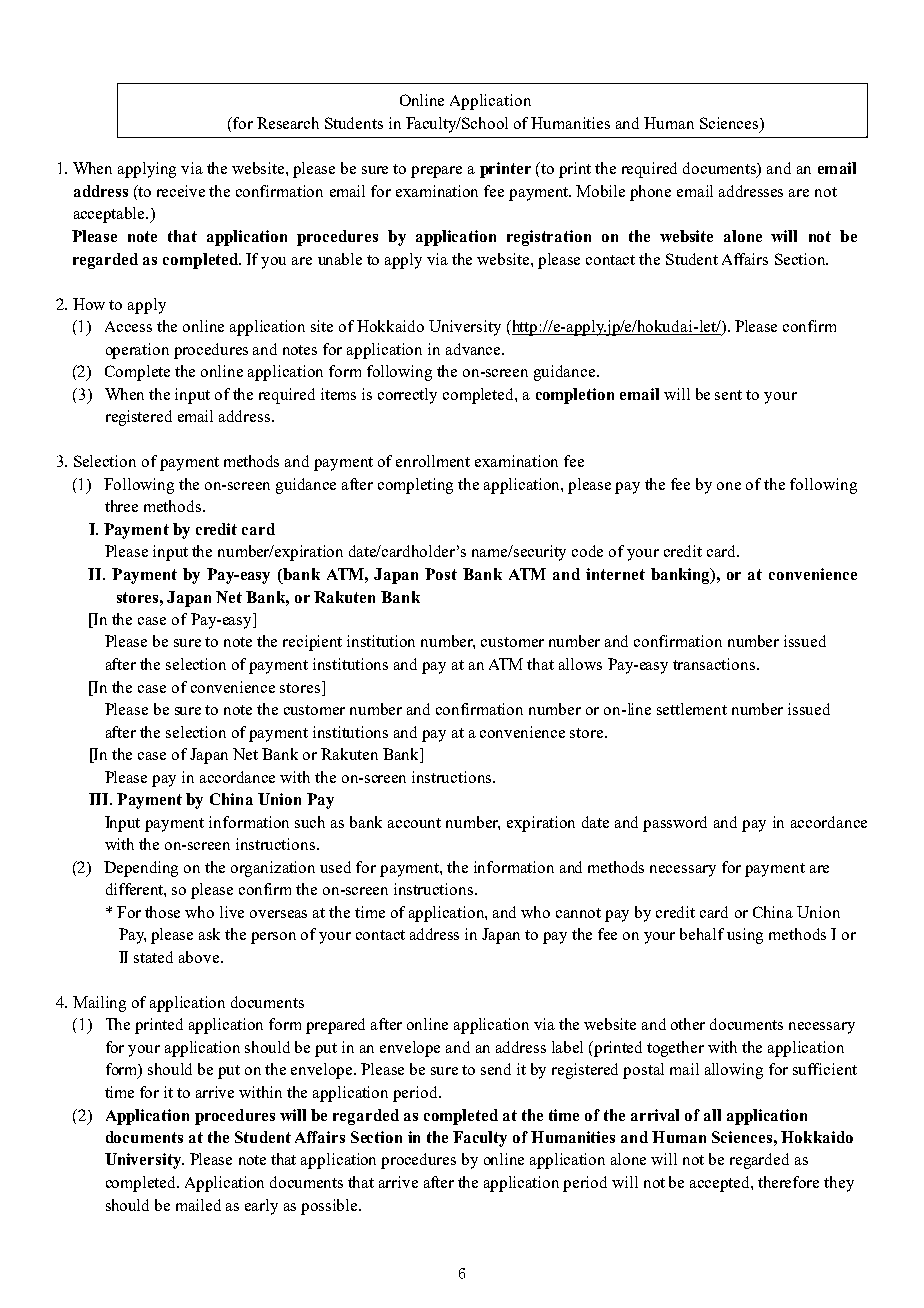 Image resolution: width=924 pixels, height=1308 pixels. Describe the element at coordinates (650, 193) in the screenshot. I see `phone` at that location.
